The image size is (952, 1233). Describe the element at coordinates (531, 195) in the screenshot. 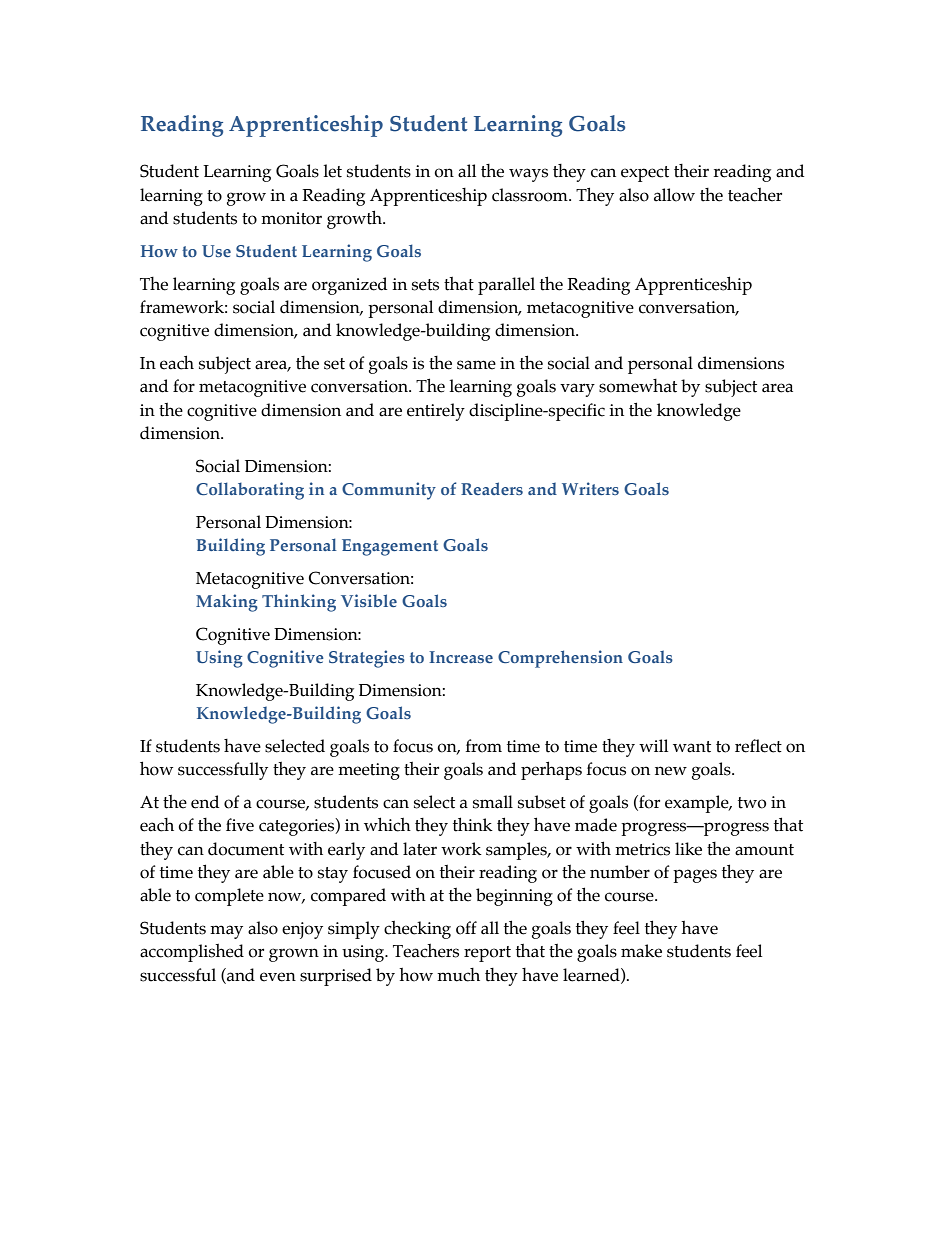

I see `classroom` at that location.
